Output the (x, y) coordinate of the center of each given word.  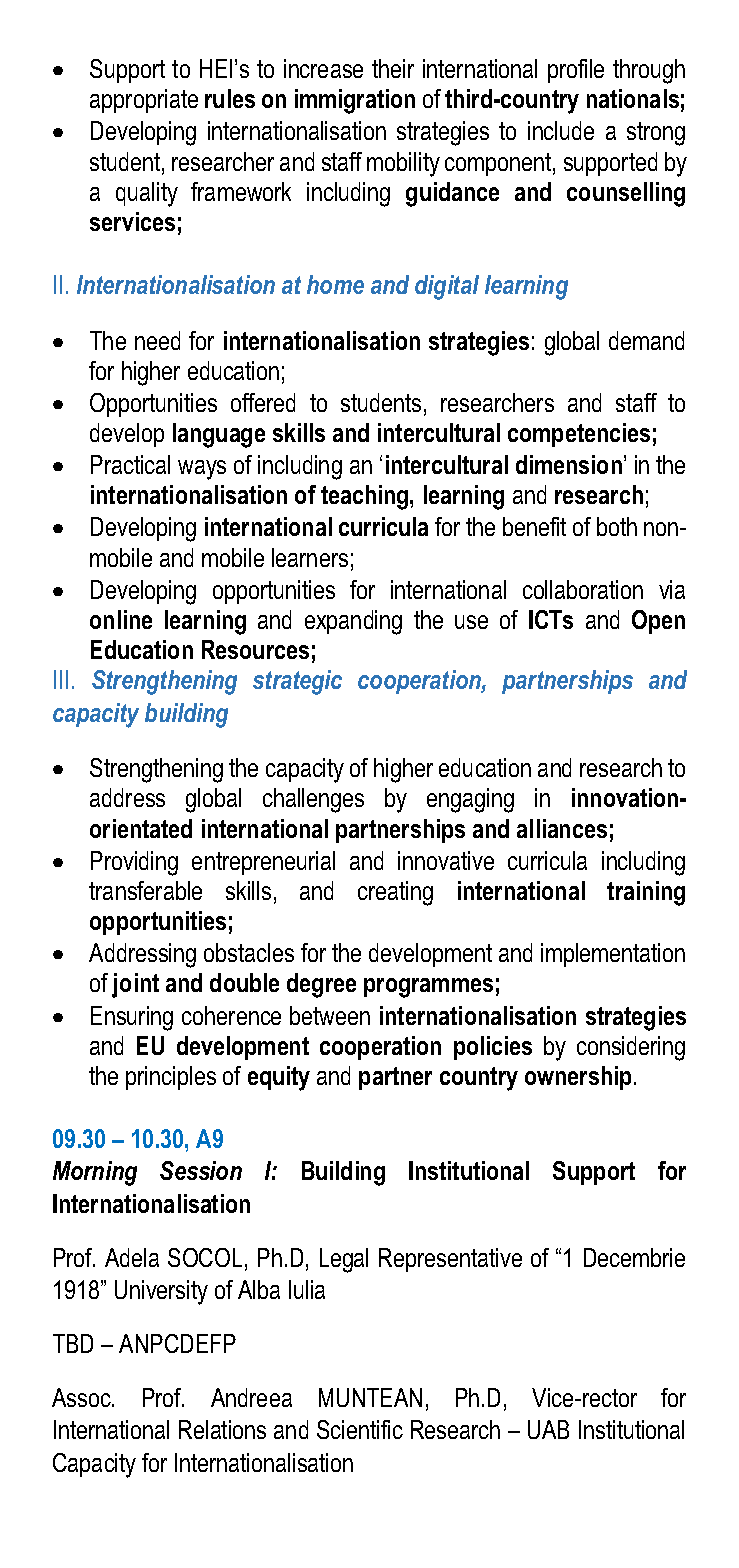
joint (135, 985)
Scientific (360, 1429)
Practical (130, 464)
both (617, 526)
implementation (613, 955)
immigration (355, 101)
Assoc (82, 1397)
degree (321, 985)
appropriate (144, 101)
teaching (366, 497)
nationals (633, 98)
